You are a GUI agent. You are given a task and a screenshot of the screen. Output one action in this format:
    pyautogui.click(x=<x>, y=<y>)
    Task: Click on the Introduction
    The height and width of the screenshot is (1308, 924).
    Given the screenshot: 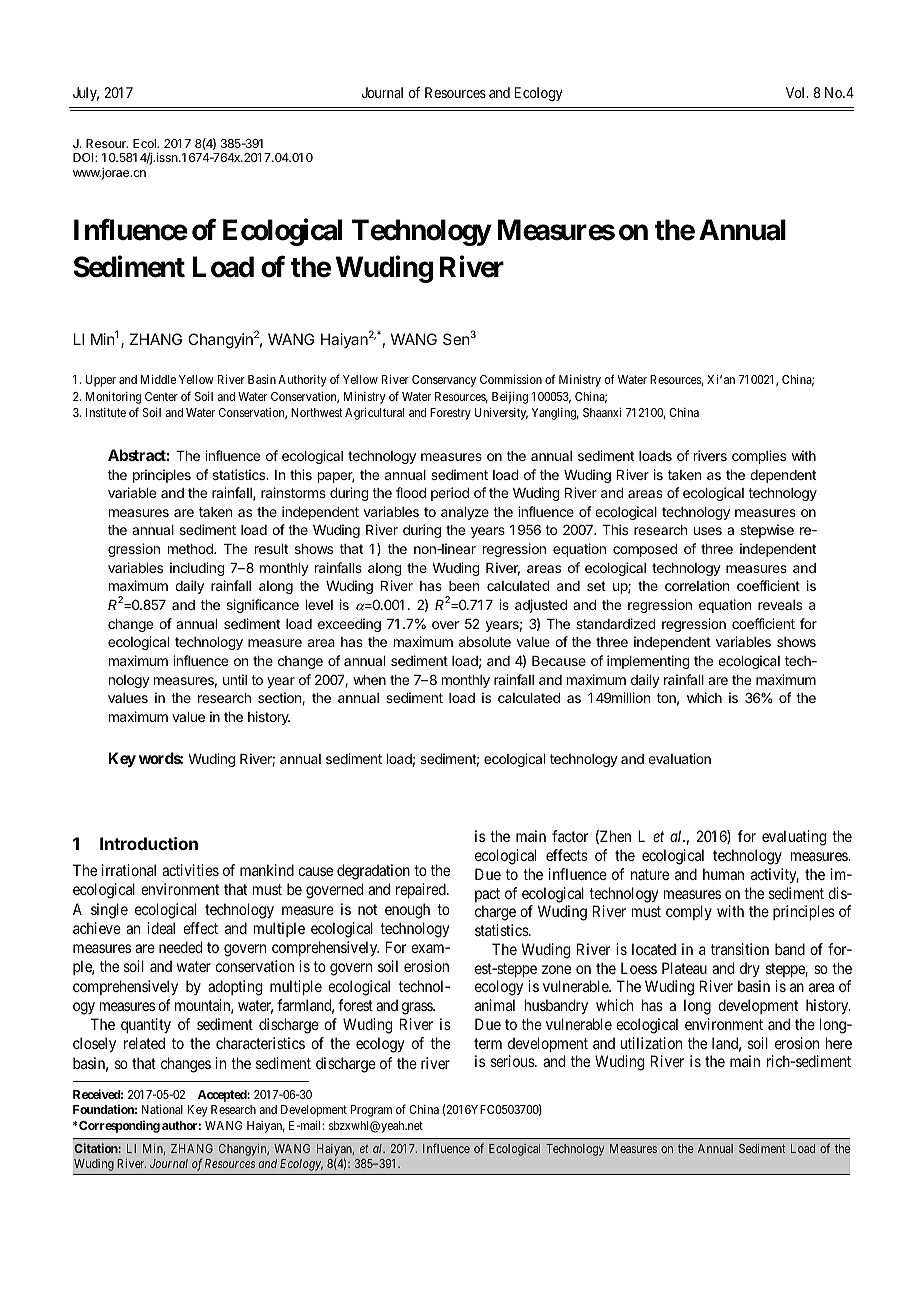 What is the action you would take?
    pyautogui.click(x=149, y=843)
